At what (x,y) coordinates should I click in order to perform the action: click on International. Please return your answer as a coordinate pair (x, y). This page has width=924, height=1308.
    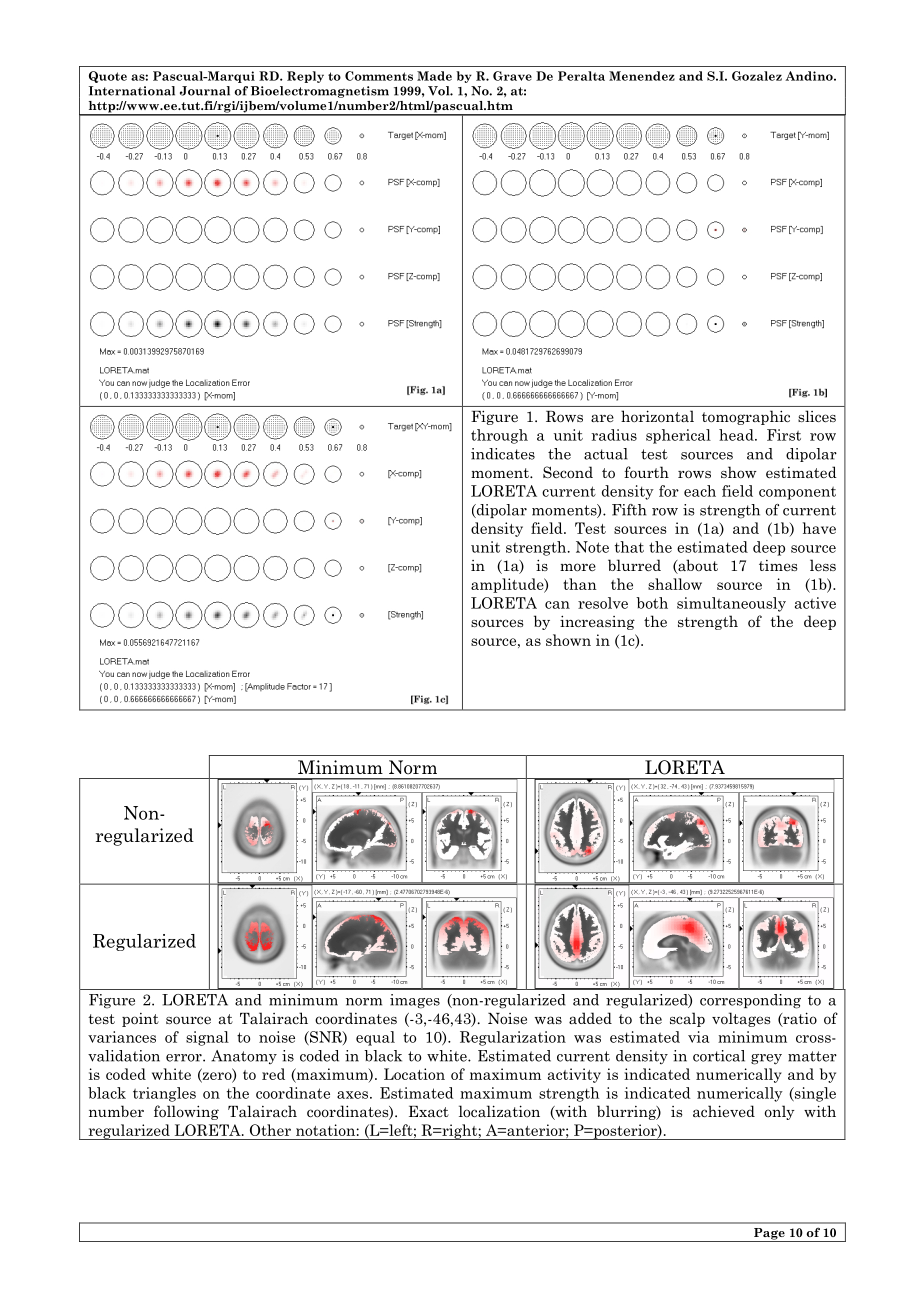
    Looking at the image, I should click on (132, 91).
